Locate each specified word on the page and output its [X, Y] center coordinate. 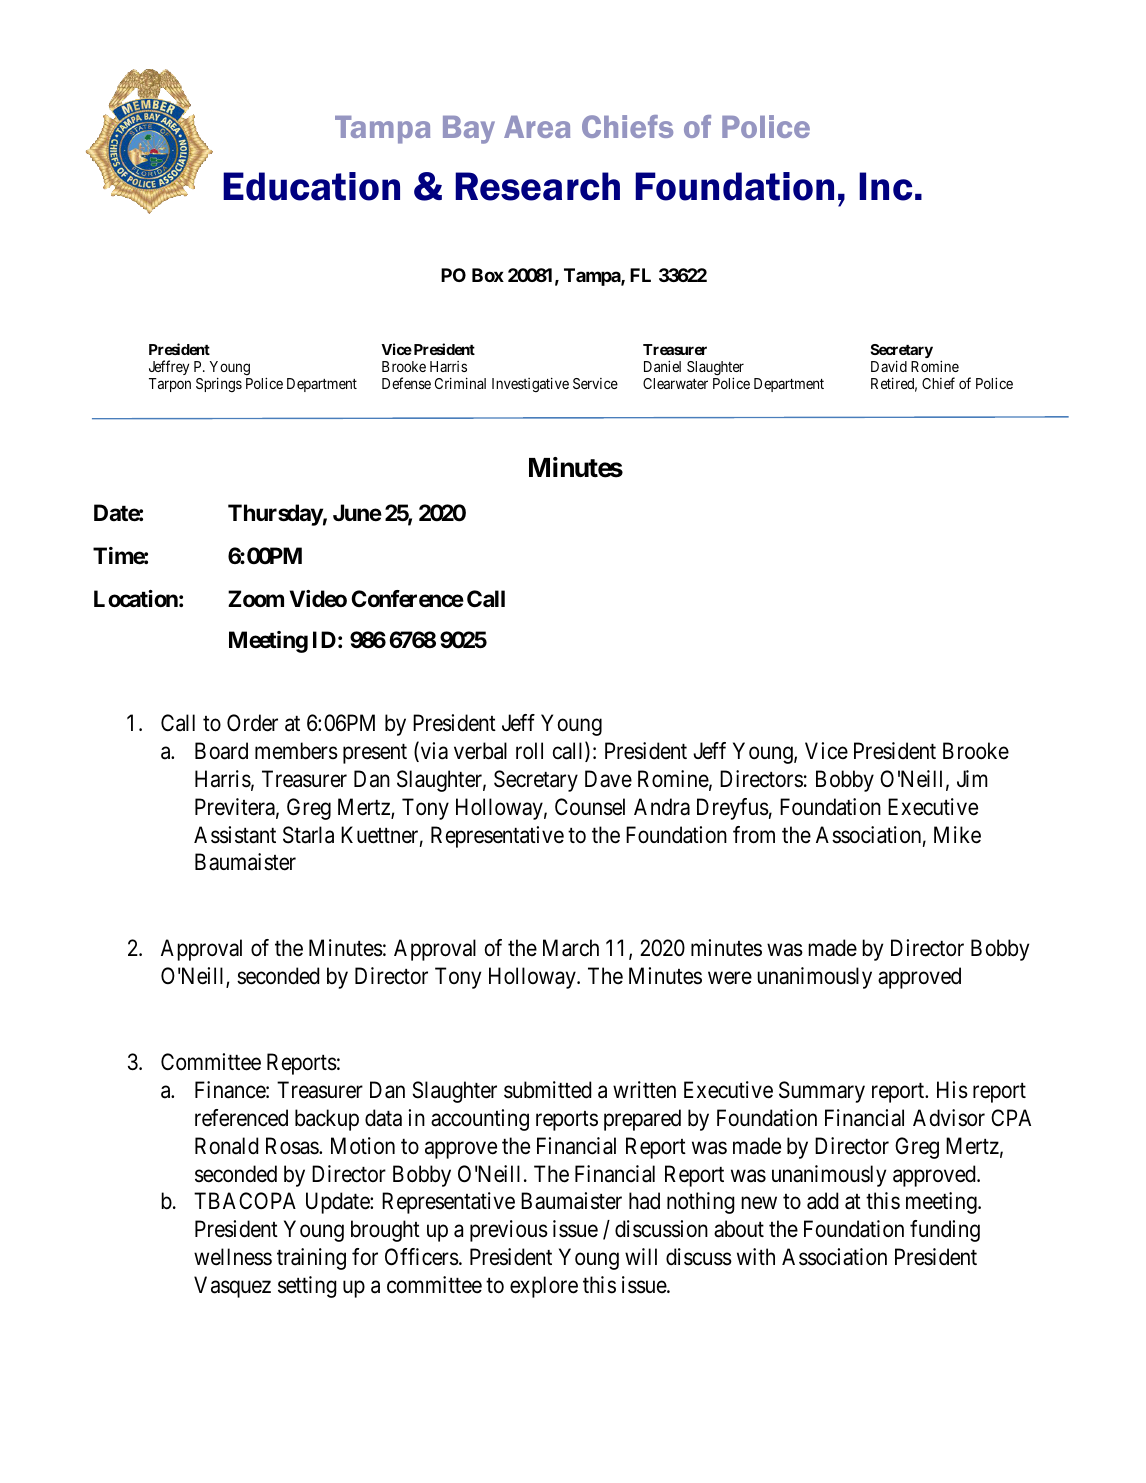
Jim [972, 778]
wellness [233, 1257]
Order [252, 723]
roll [529, 751]
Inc [885, 186]
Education [311, 186]
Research [537, 186]
